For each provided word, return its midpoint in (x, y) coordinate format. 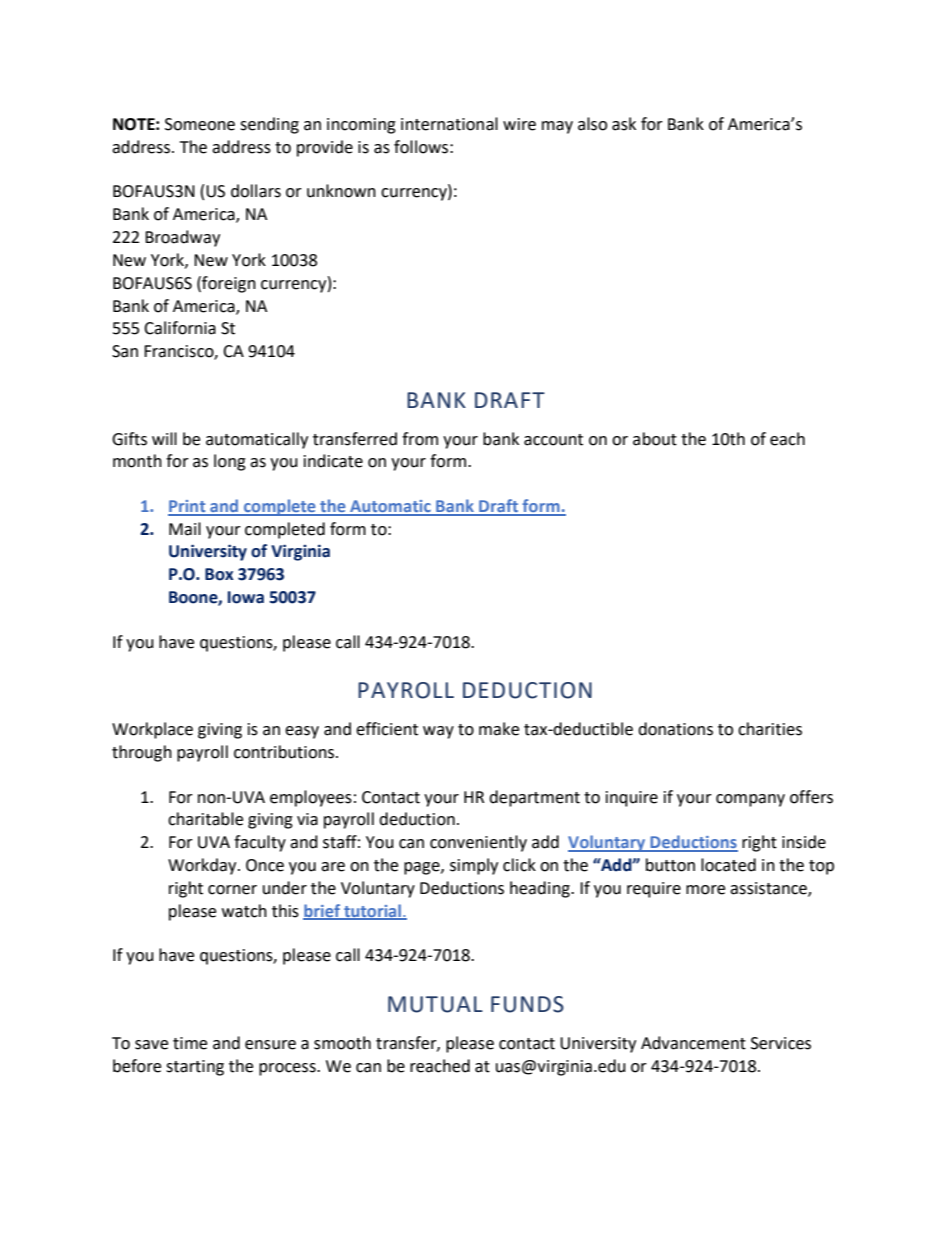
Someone (200, 124)
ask (624, 124)
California (180, 328)
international (449, 124)
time (190, 1043)
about (655, 439)
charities (770, 729)
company (750, 800)
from (420, 439)
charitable (205, 819)
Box (219, 574)
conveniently (478, 843)
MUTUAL (435, 1004)
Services (781, 1043)
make (499, 729)
